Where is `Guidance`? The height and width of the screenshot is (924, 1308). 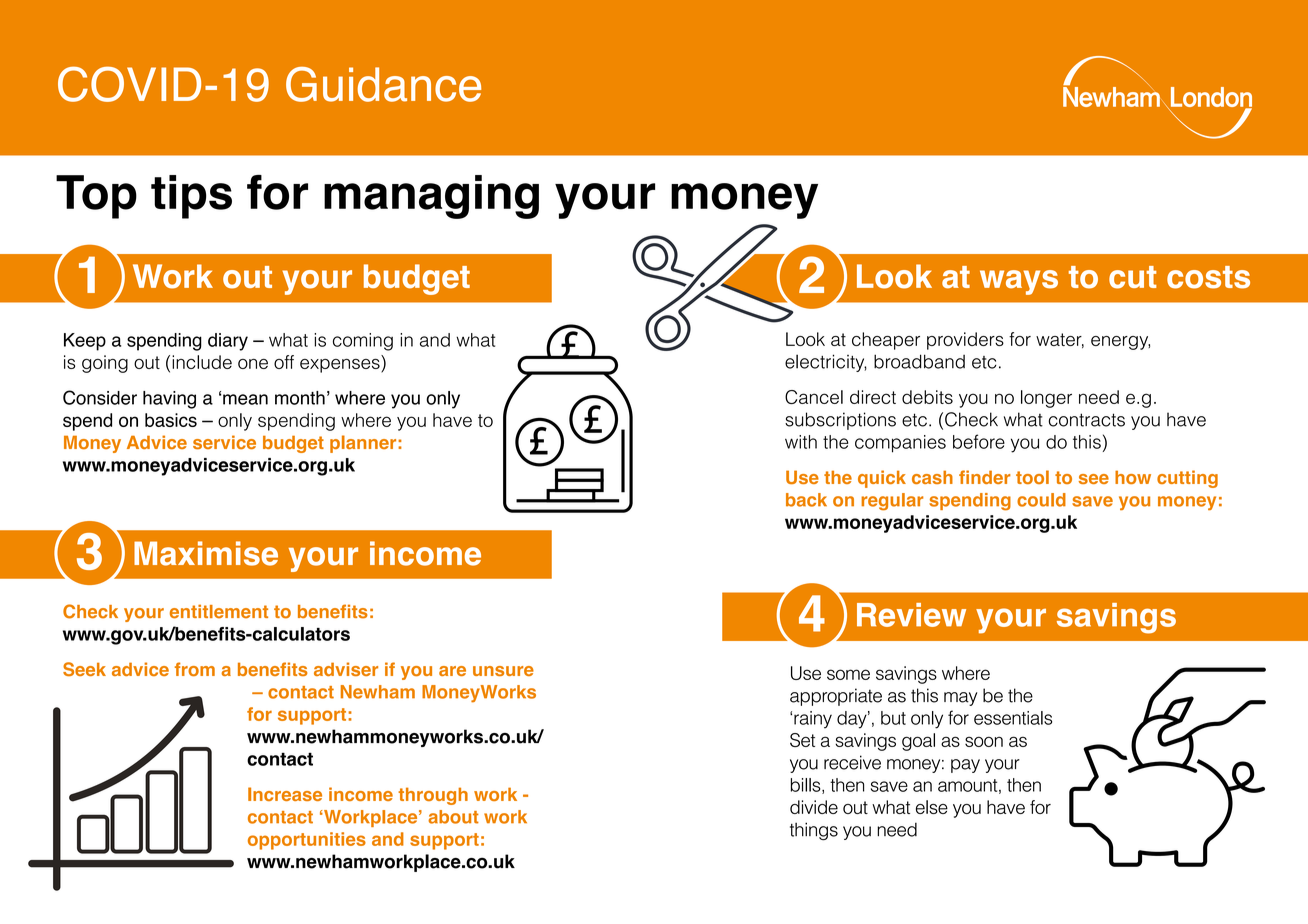
Guidance is located at coordinates (383, 84).
